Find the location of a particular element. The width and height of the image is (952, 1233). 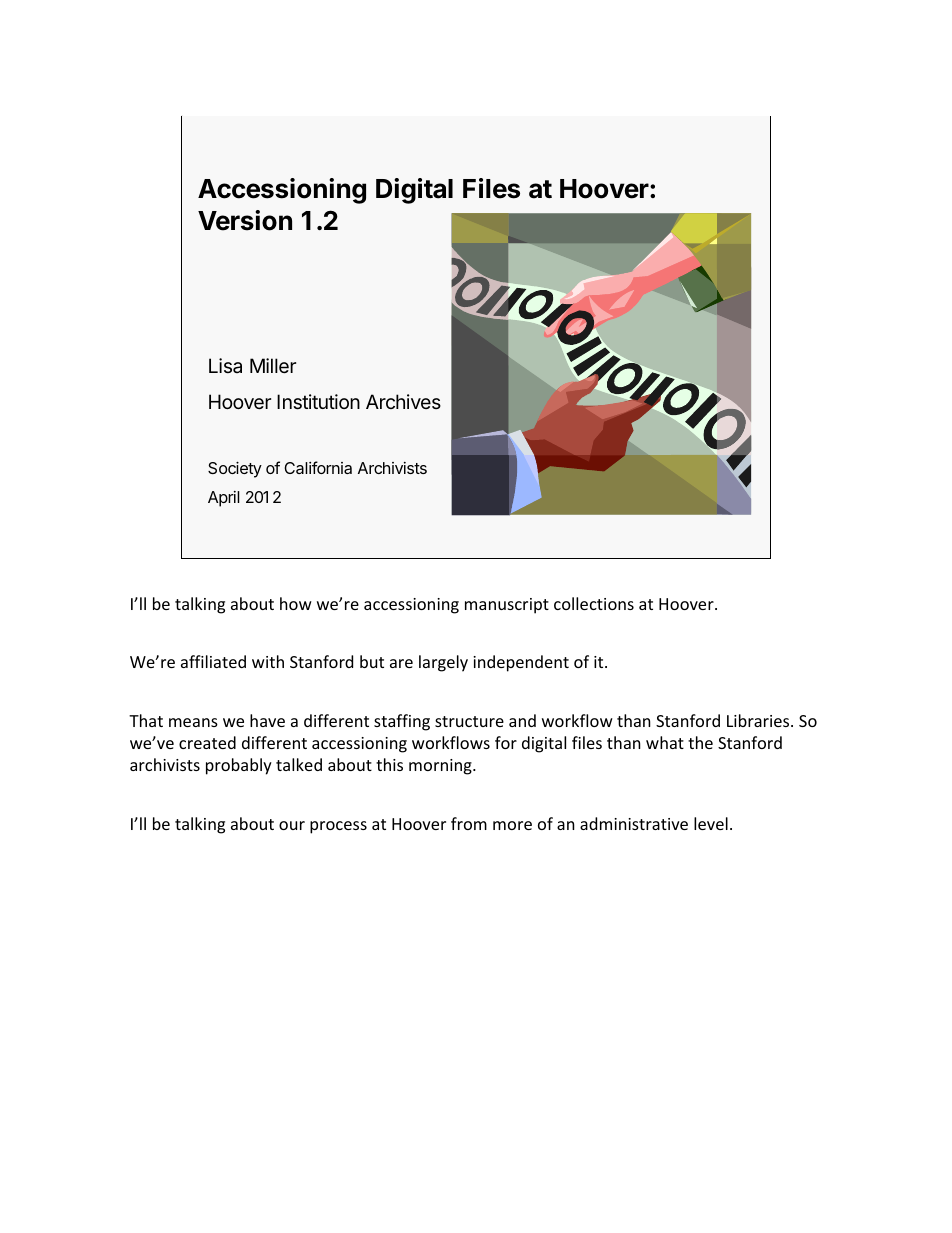

Version is located at coordinates (245, 220).
